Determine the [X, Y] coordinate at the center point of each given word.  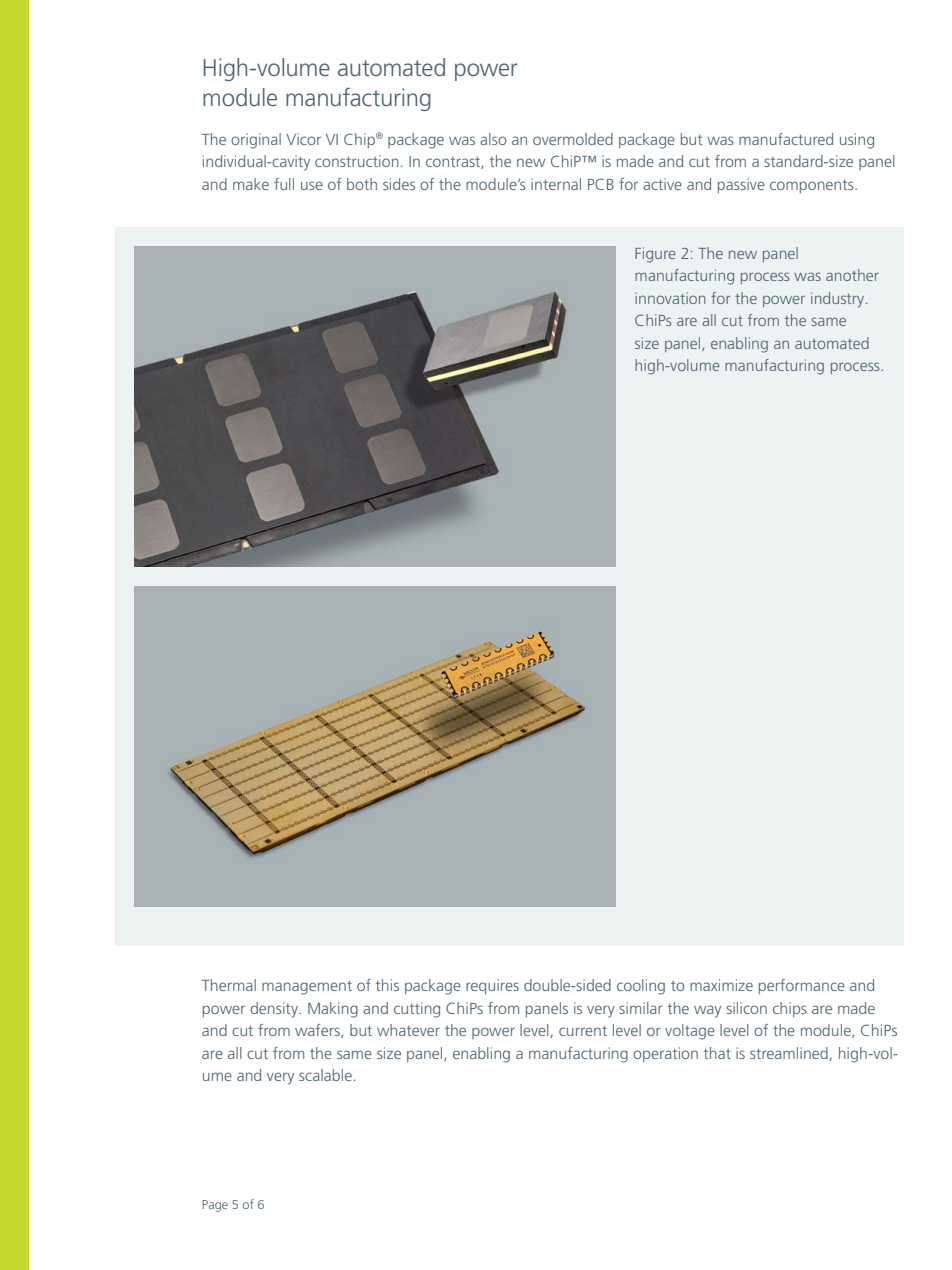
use [312, 185]
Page [215, 1206]
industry [839, 300]
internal [556, 184]
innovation [670, 298]
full [284, 184]
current [583, 1031]
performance [802, 986]
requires [492, 986]
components [813, 186]
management [307, 988]
